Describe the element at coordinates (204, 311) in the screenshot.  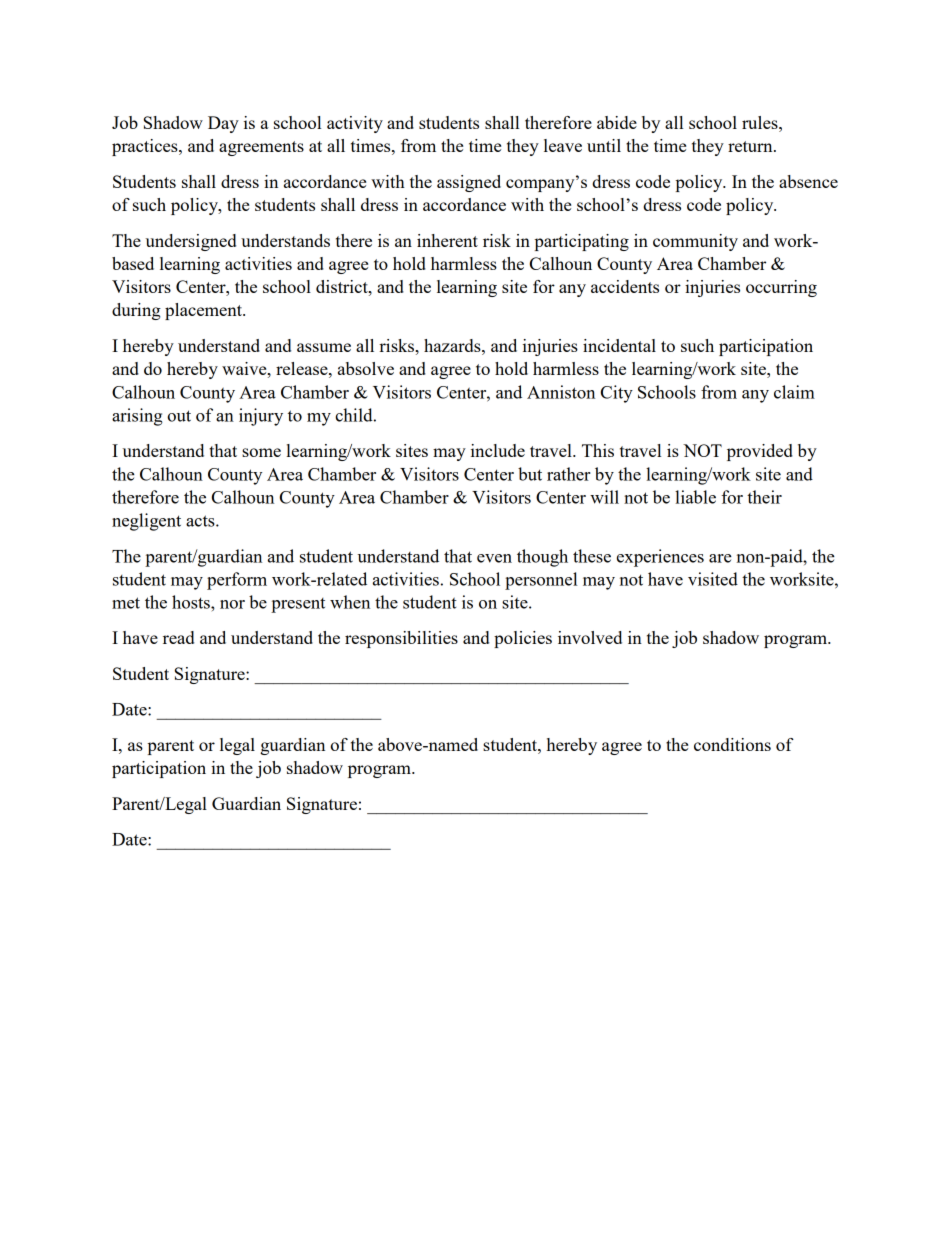
I see `placement` at that location.
